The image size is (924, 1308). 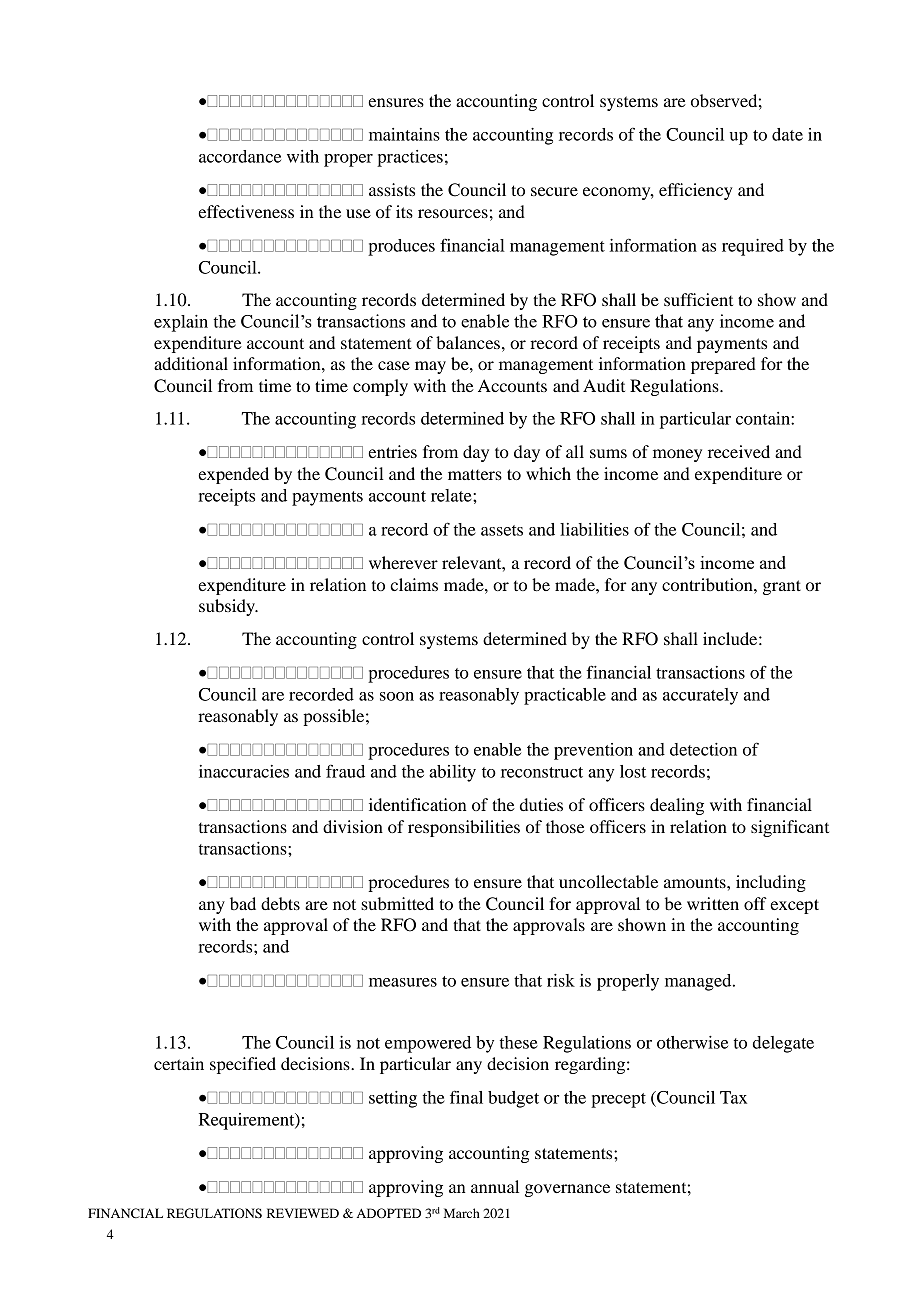 I want to click on practicable, so click(x=565, y=696).
